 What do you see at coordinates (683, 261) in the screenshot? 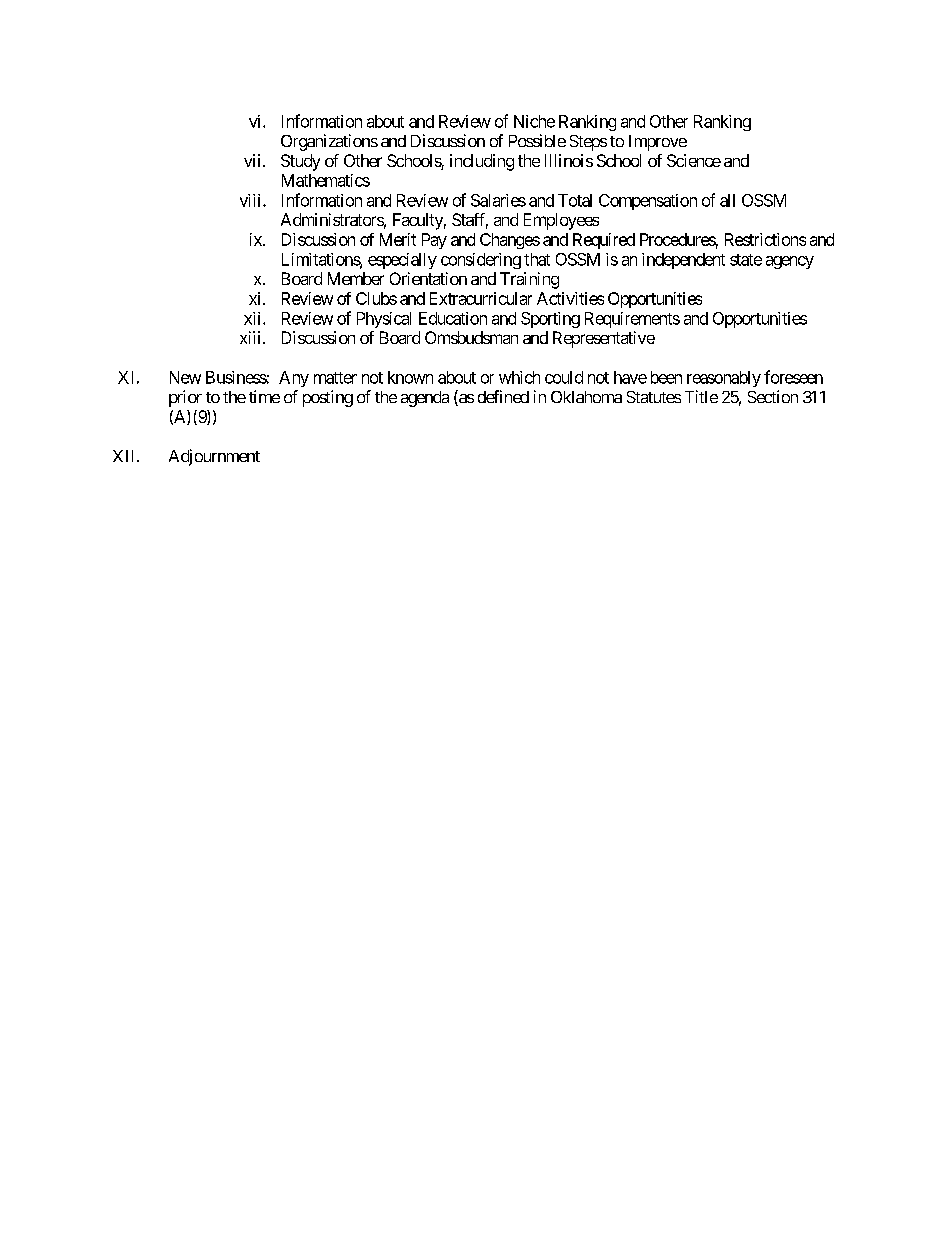
I see `independent` at bounding box center [683, 261].
